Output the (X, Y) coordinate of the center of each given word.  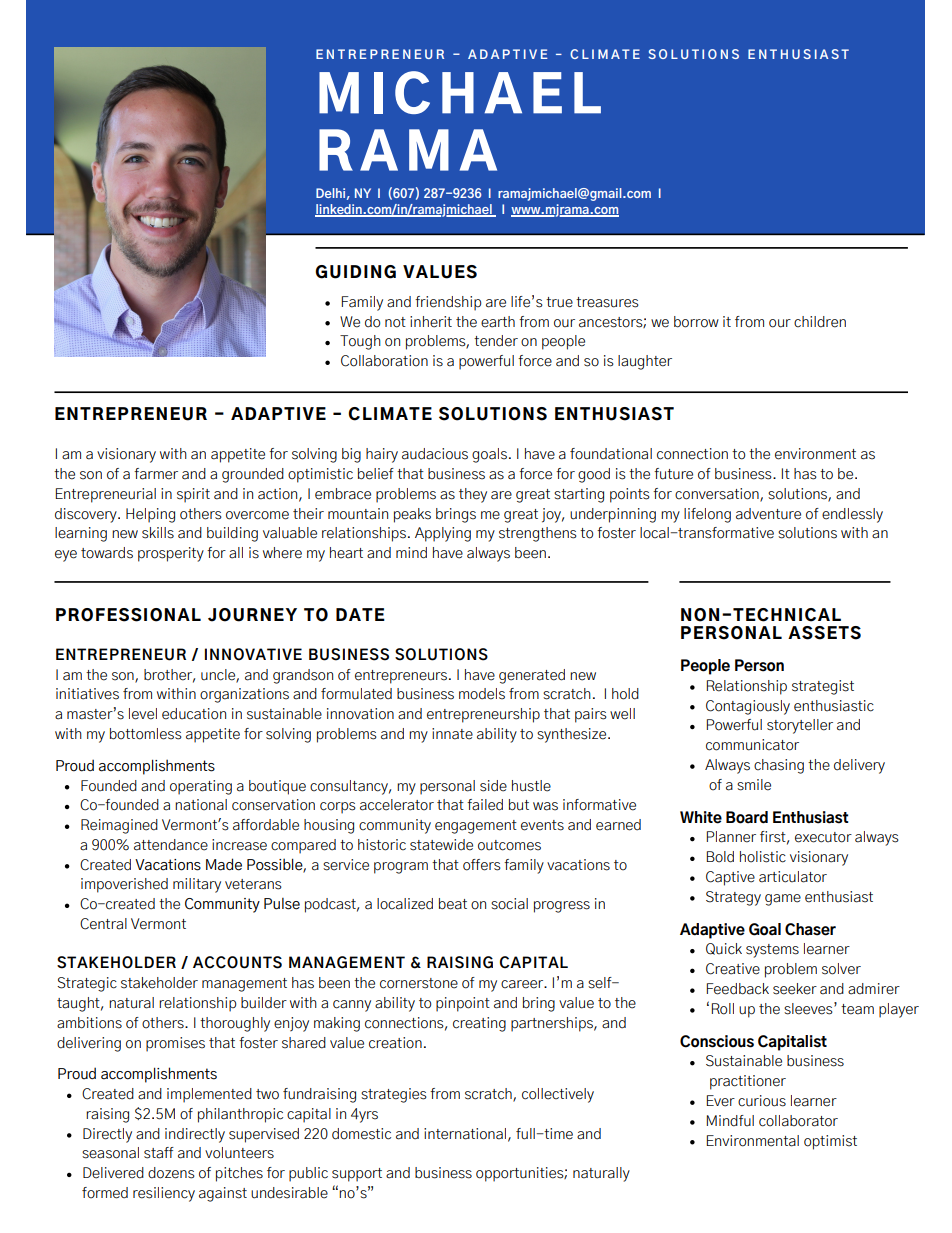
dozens (171, 1173)
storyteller (800, 726)
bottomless (146, 734)
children (820, 322)
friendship (448, 303)
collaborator (798, 1121)
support (357, 1175)
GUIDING (355, 272)
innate (452, 734)
